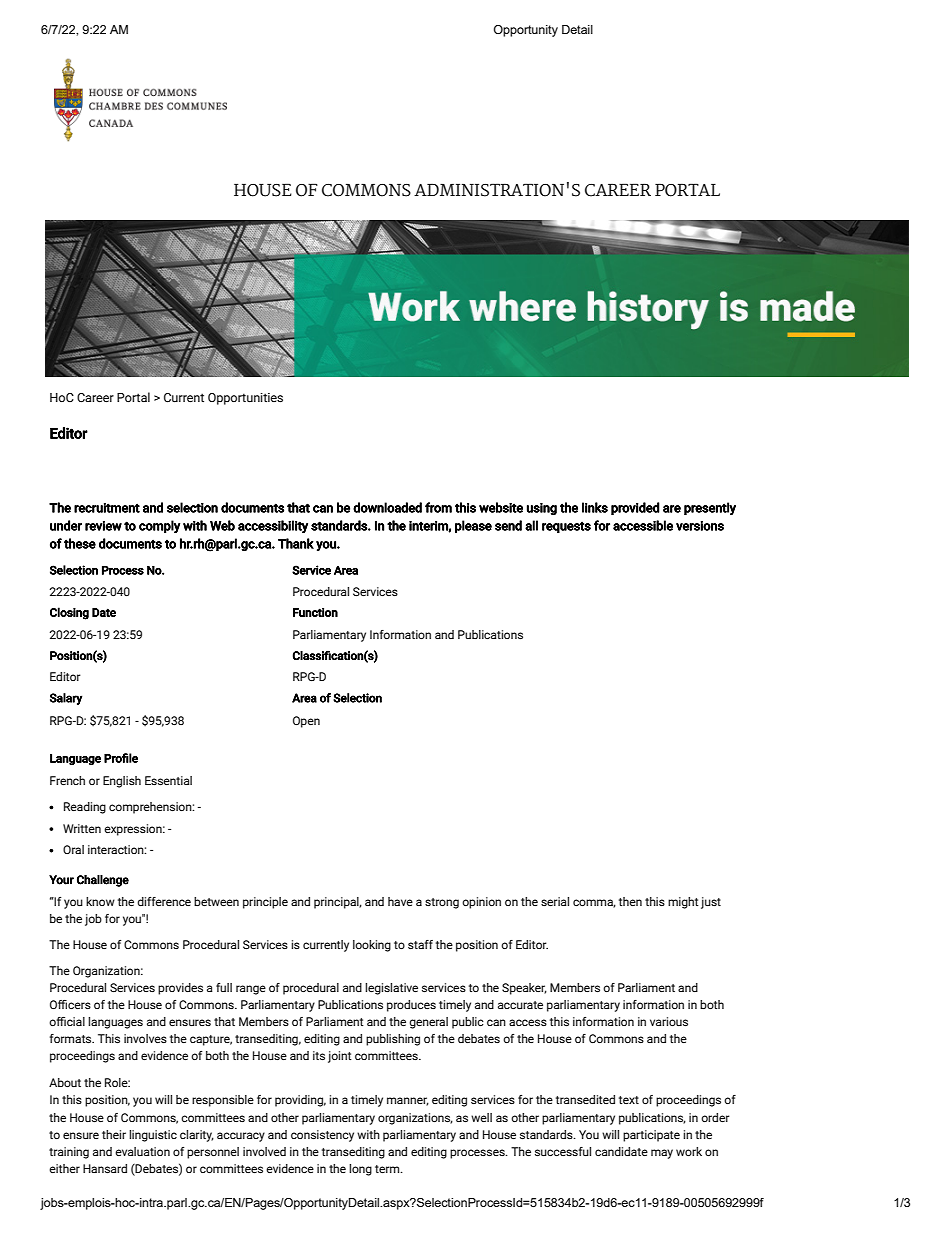  Describe the element at coordinates (69, 613) in the document. I see `Closing` at that location.
